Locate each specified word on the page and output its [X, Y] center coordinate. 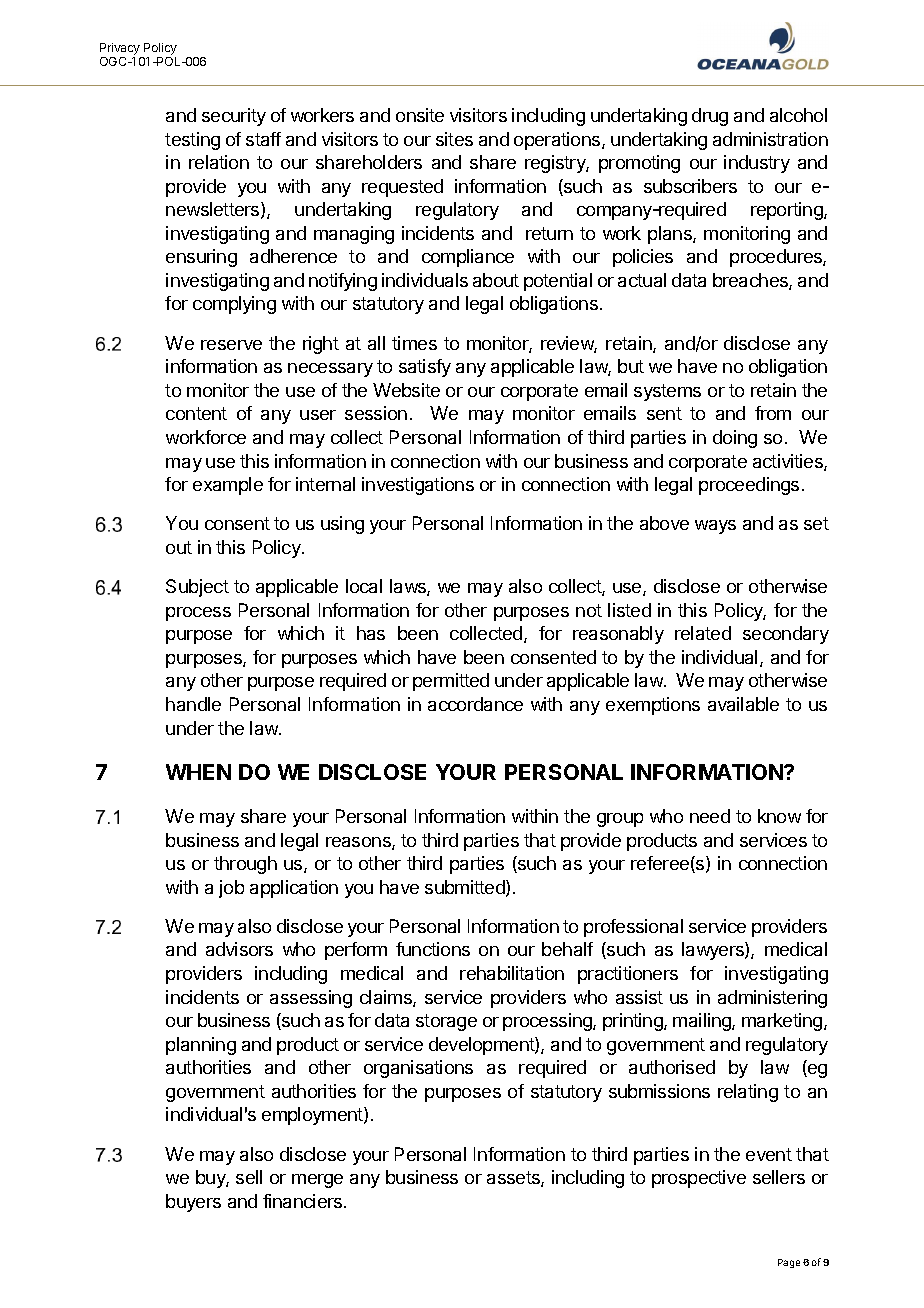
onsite [420, 115]
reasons [359, 843]
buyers [193, 1203]
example [228, 486]
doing [735, 439]
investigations [418, 486]
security [234, 117]
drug [710, 117]
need [710, 816]
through [245, 865]
